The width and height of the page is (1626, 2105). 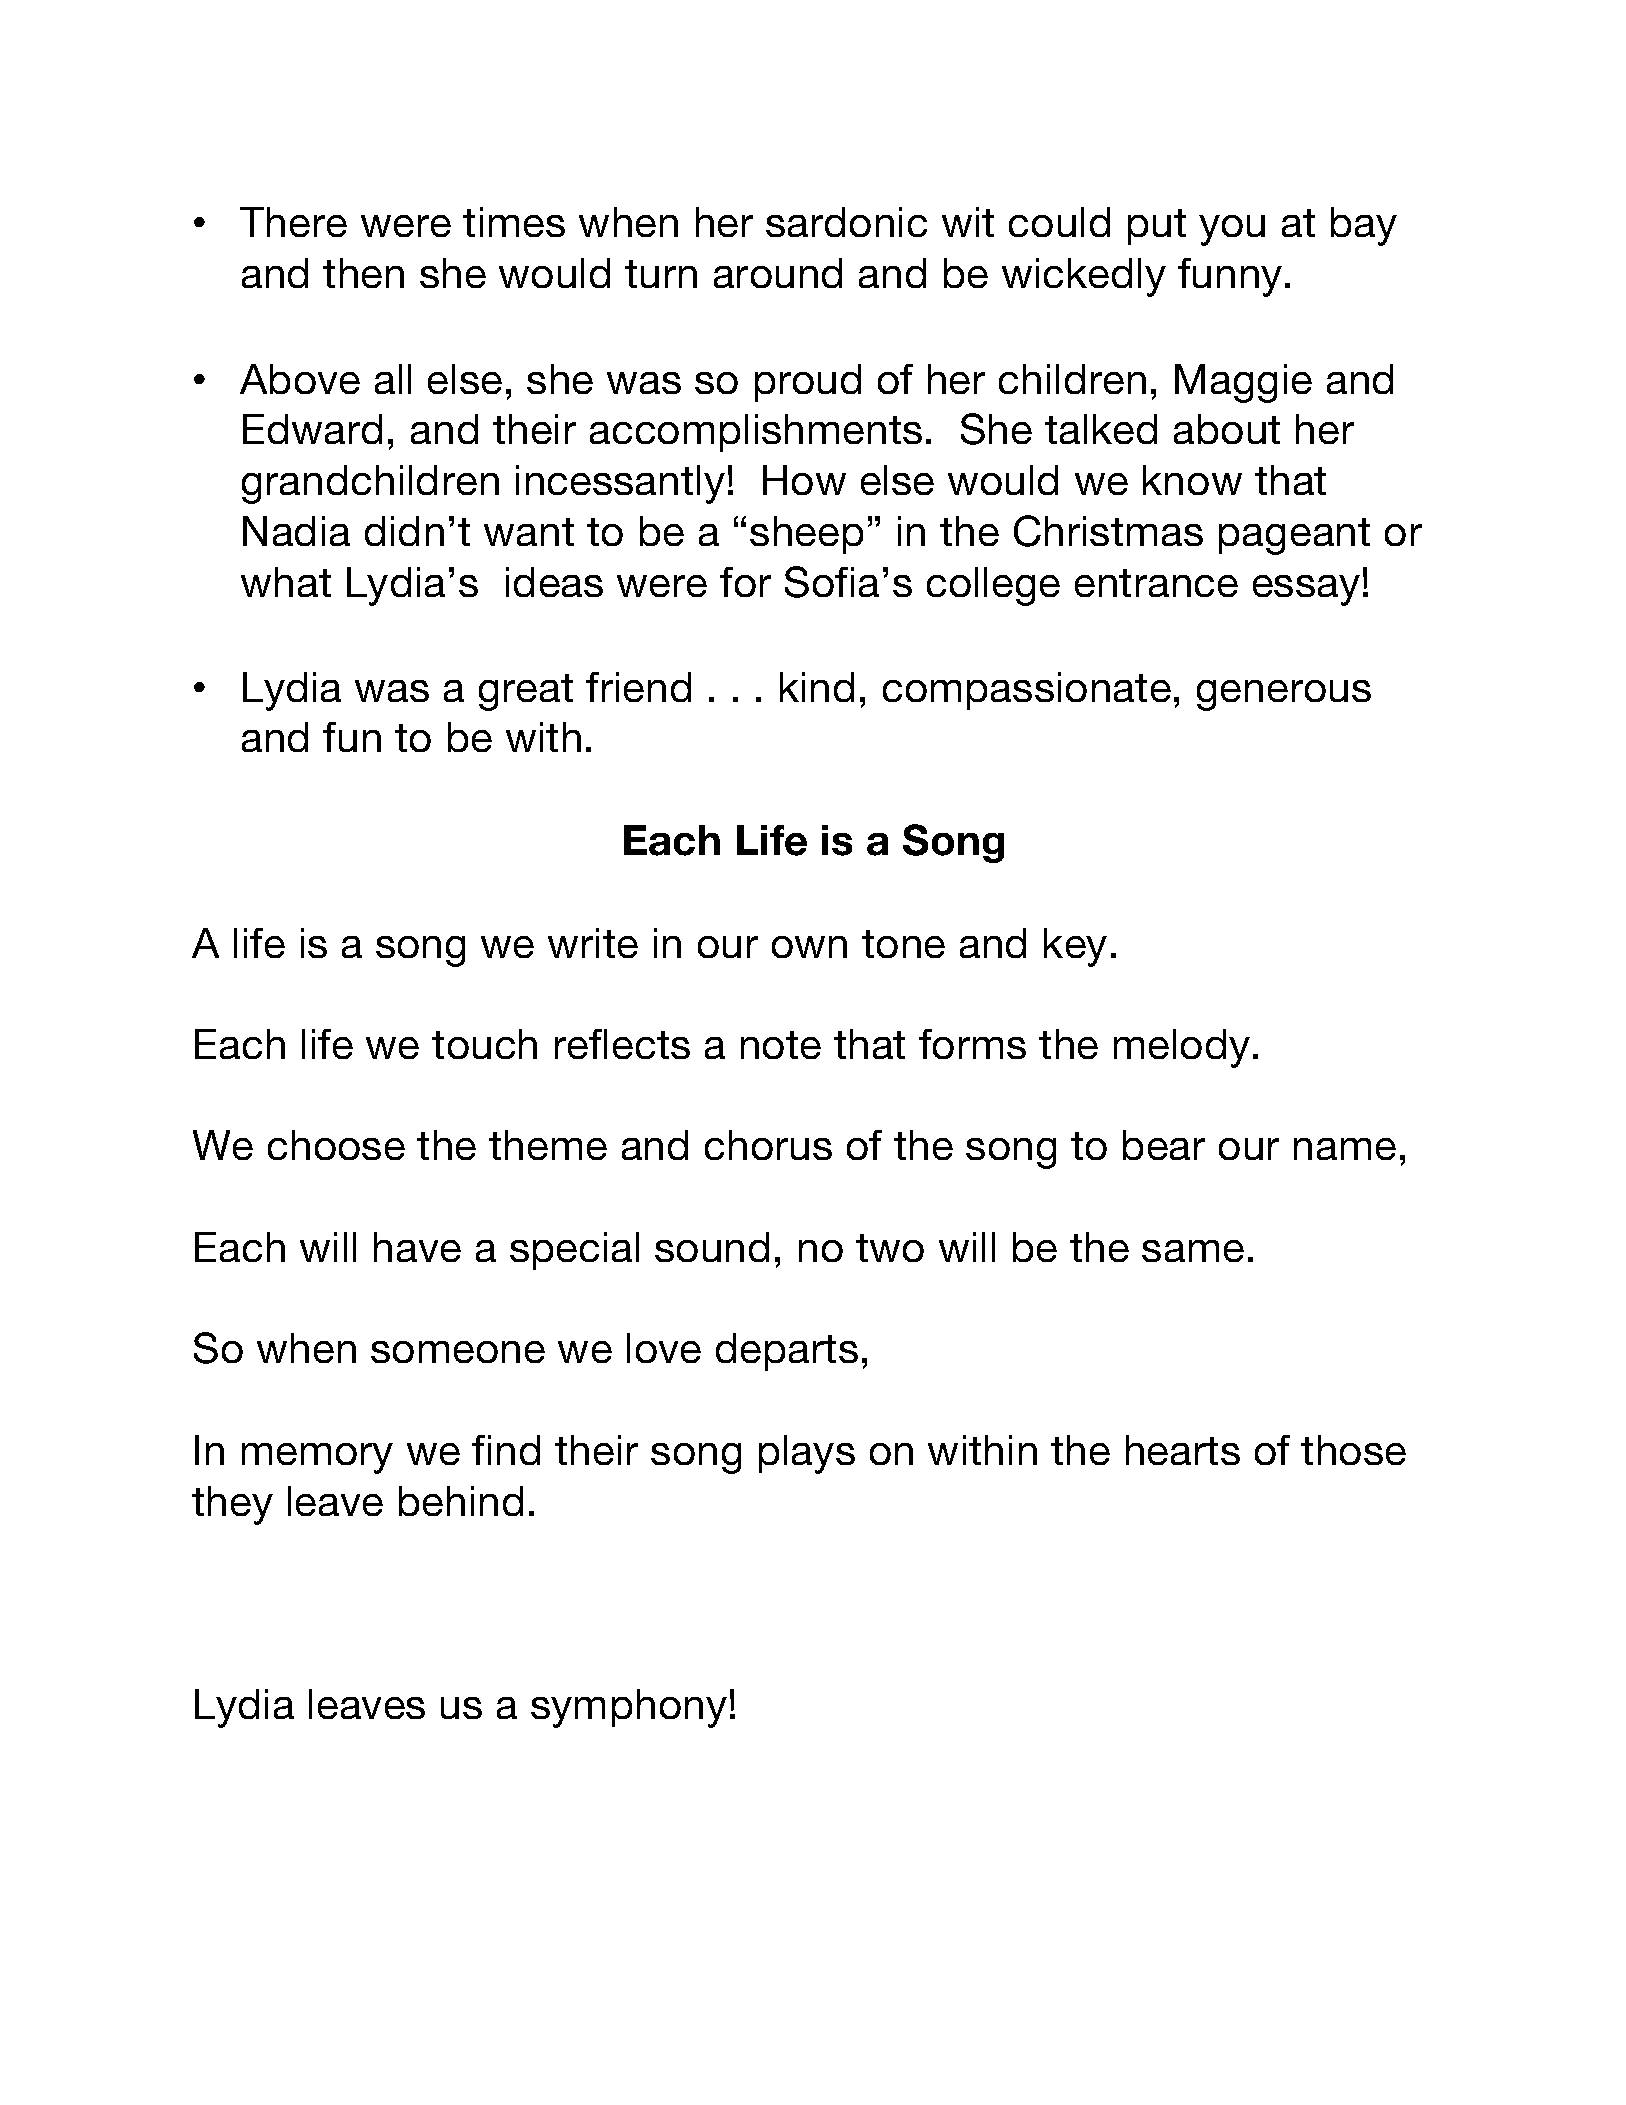 What do you see at coordinates (484, 1044) in the page?
I see `touch` at bounding box center [484, 1044].
